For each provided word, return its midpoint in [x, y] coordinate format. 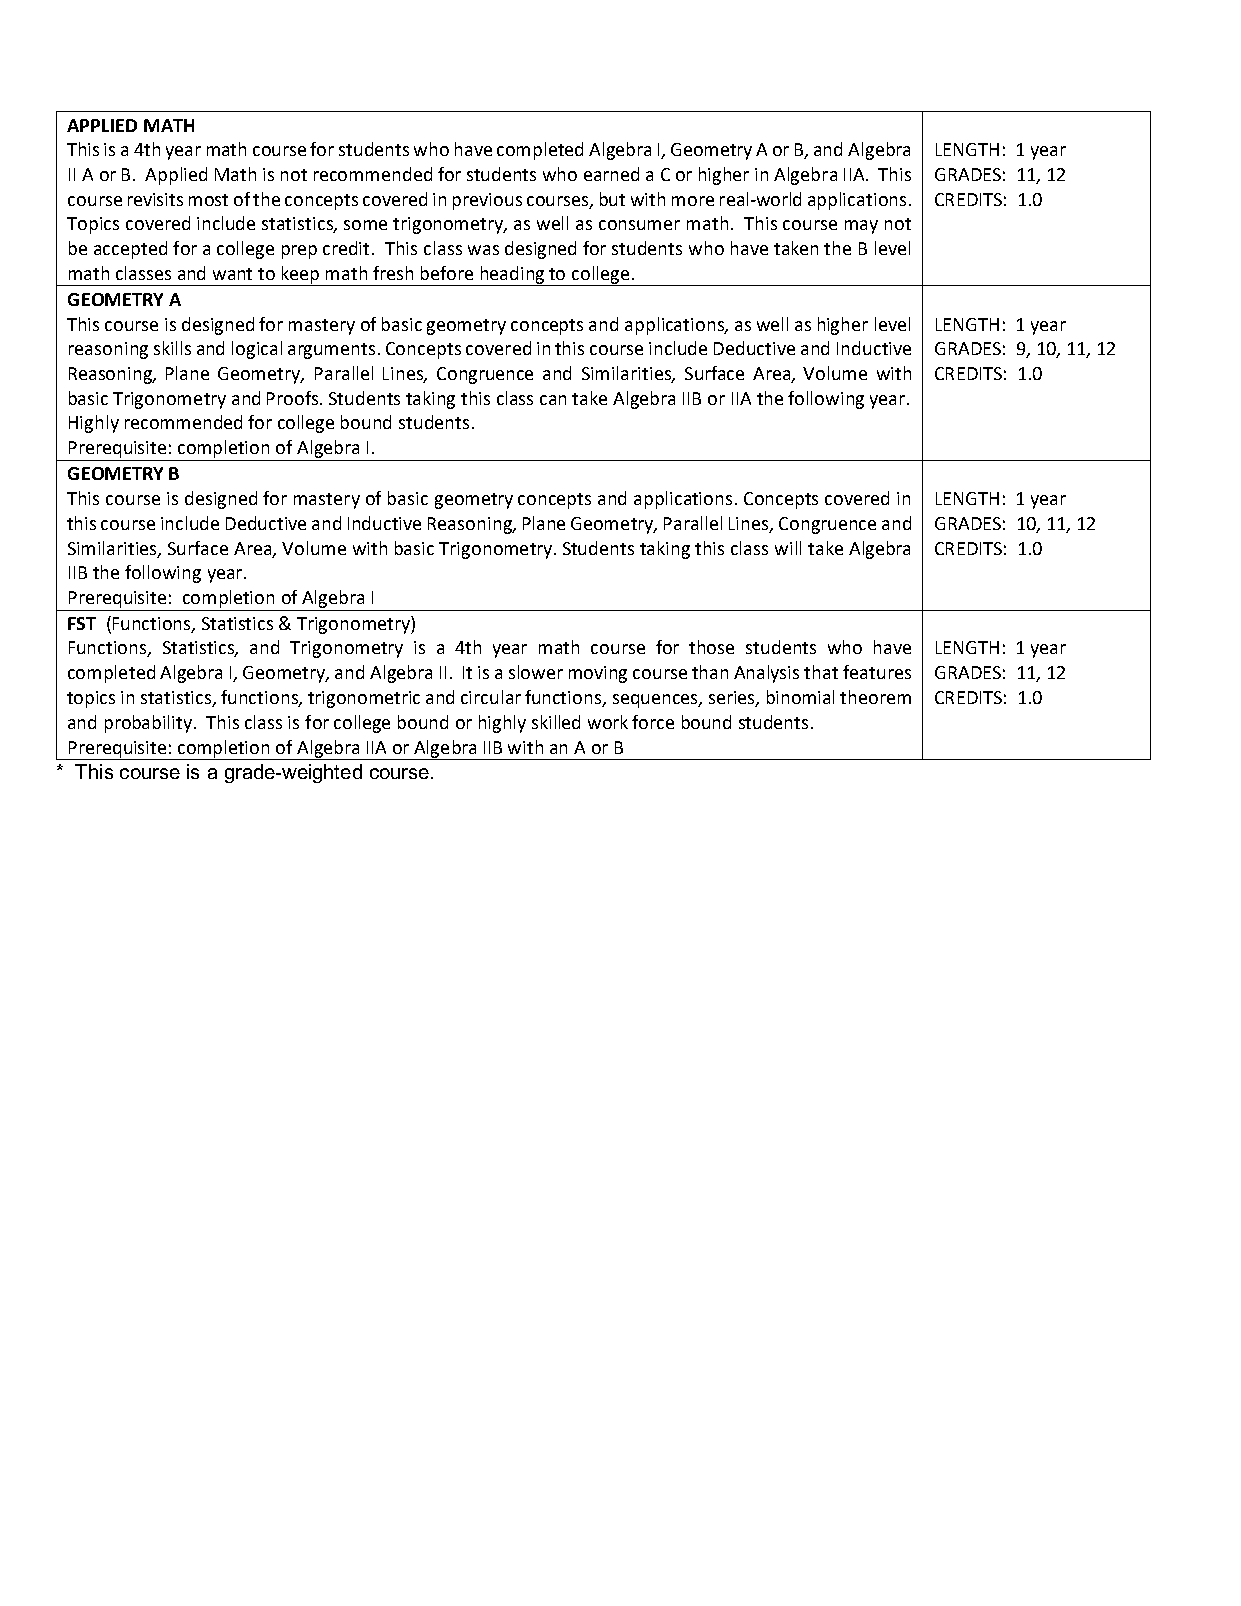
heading [513, 276]
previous [487, 201]
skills [172, 348]
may [861, 227]
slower [536, 672]
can [553, 400]
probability [150, 724]
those [711, 647]
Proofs [294, 398]
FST [82, 623]
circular [491, 697]
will [788, 548]
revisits [155, 199]
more [693, 201]
